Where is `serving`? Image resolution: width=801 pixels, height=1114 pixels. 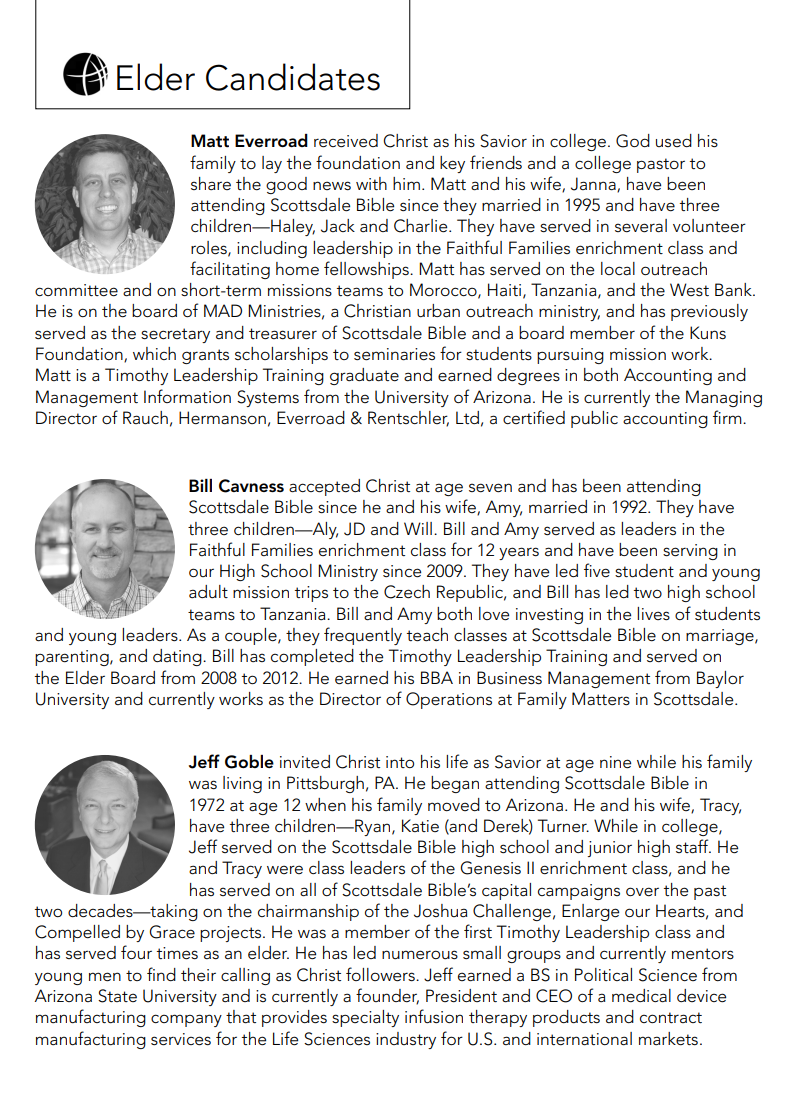
serving is located at coordinates (690, 552).
